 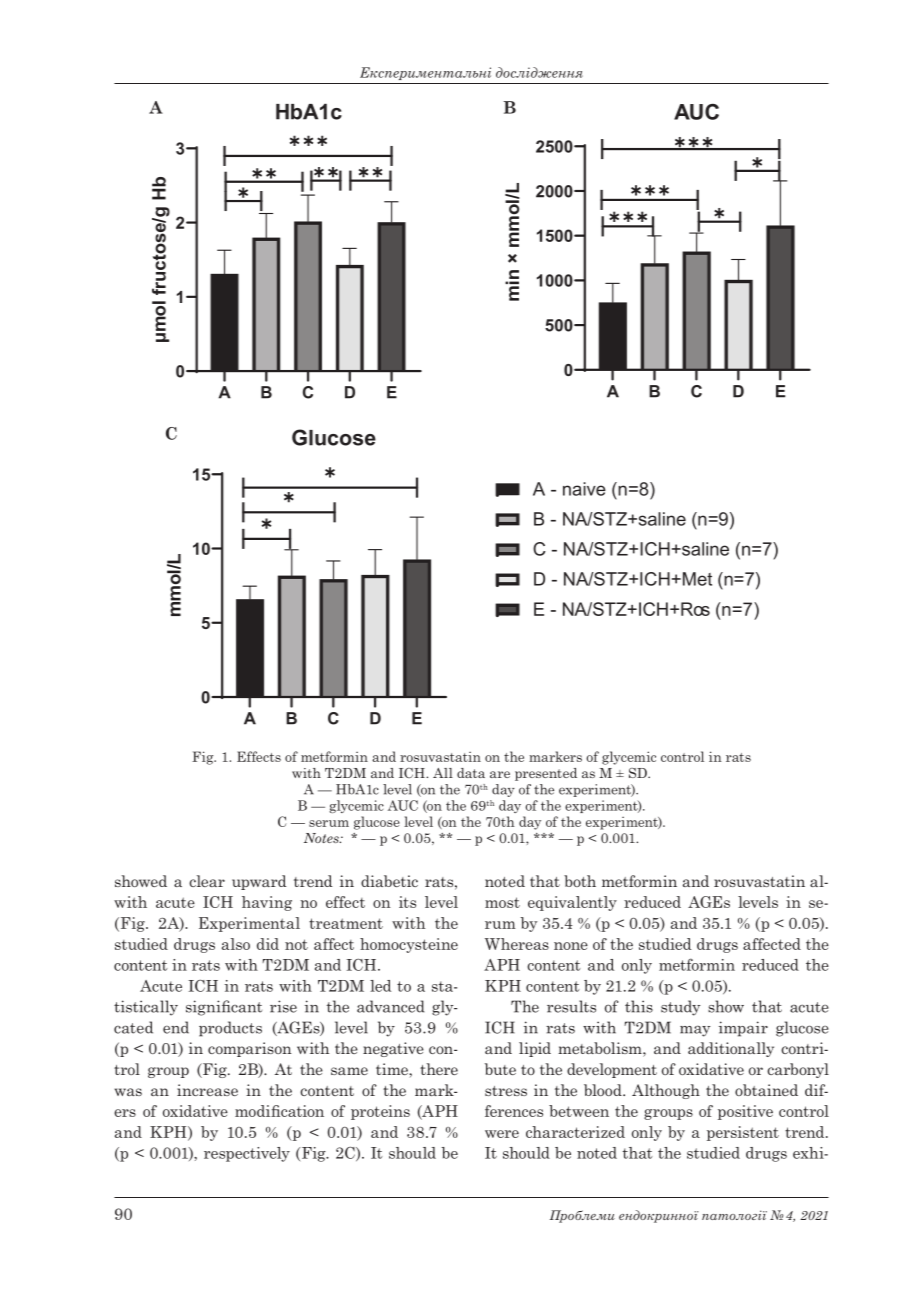 What do you see at coordinates (500, 774) in the image?
I see `are` at bounding box center [500, 774].
